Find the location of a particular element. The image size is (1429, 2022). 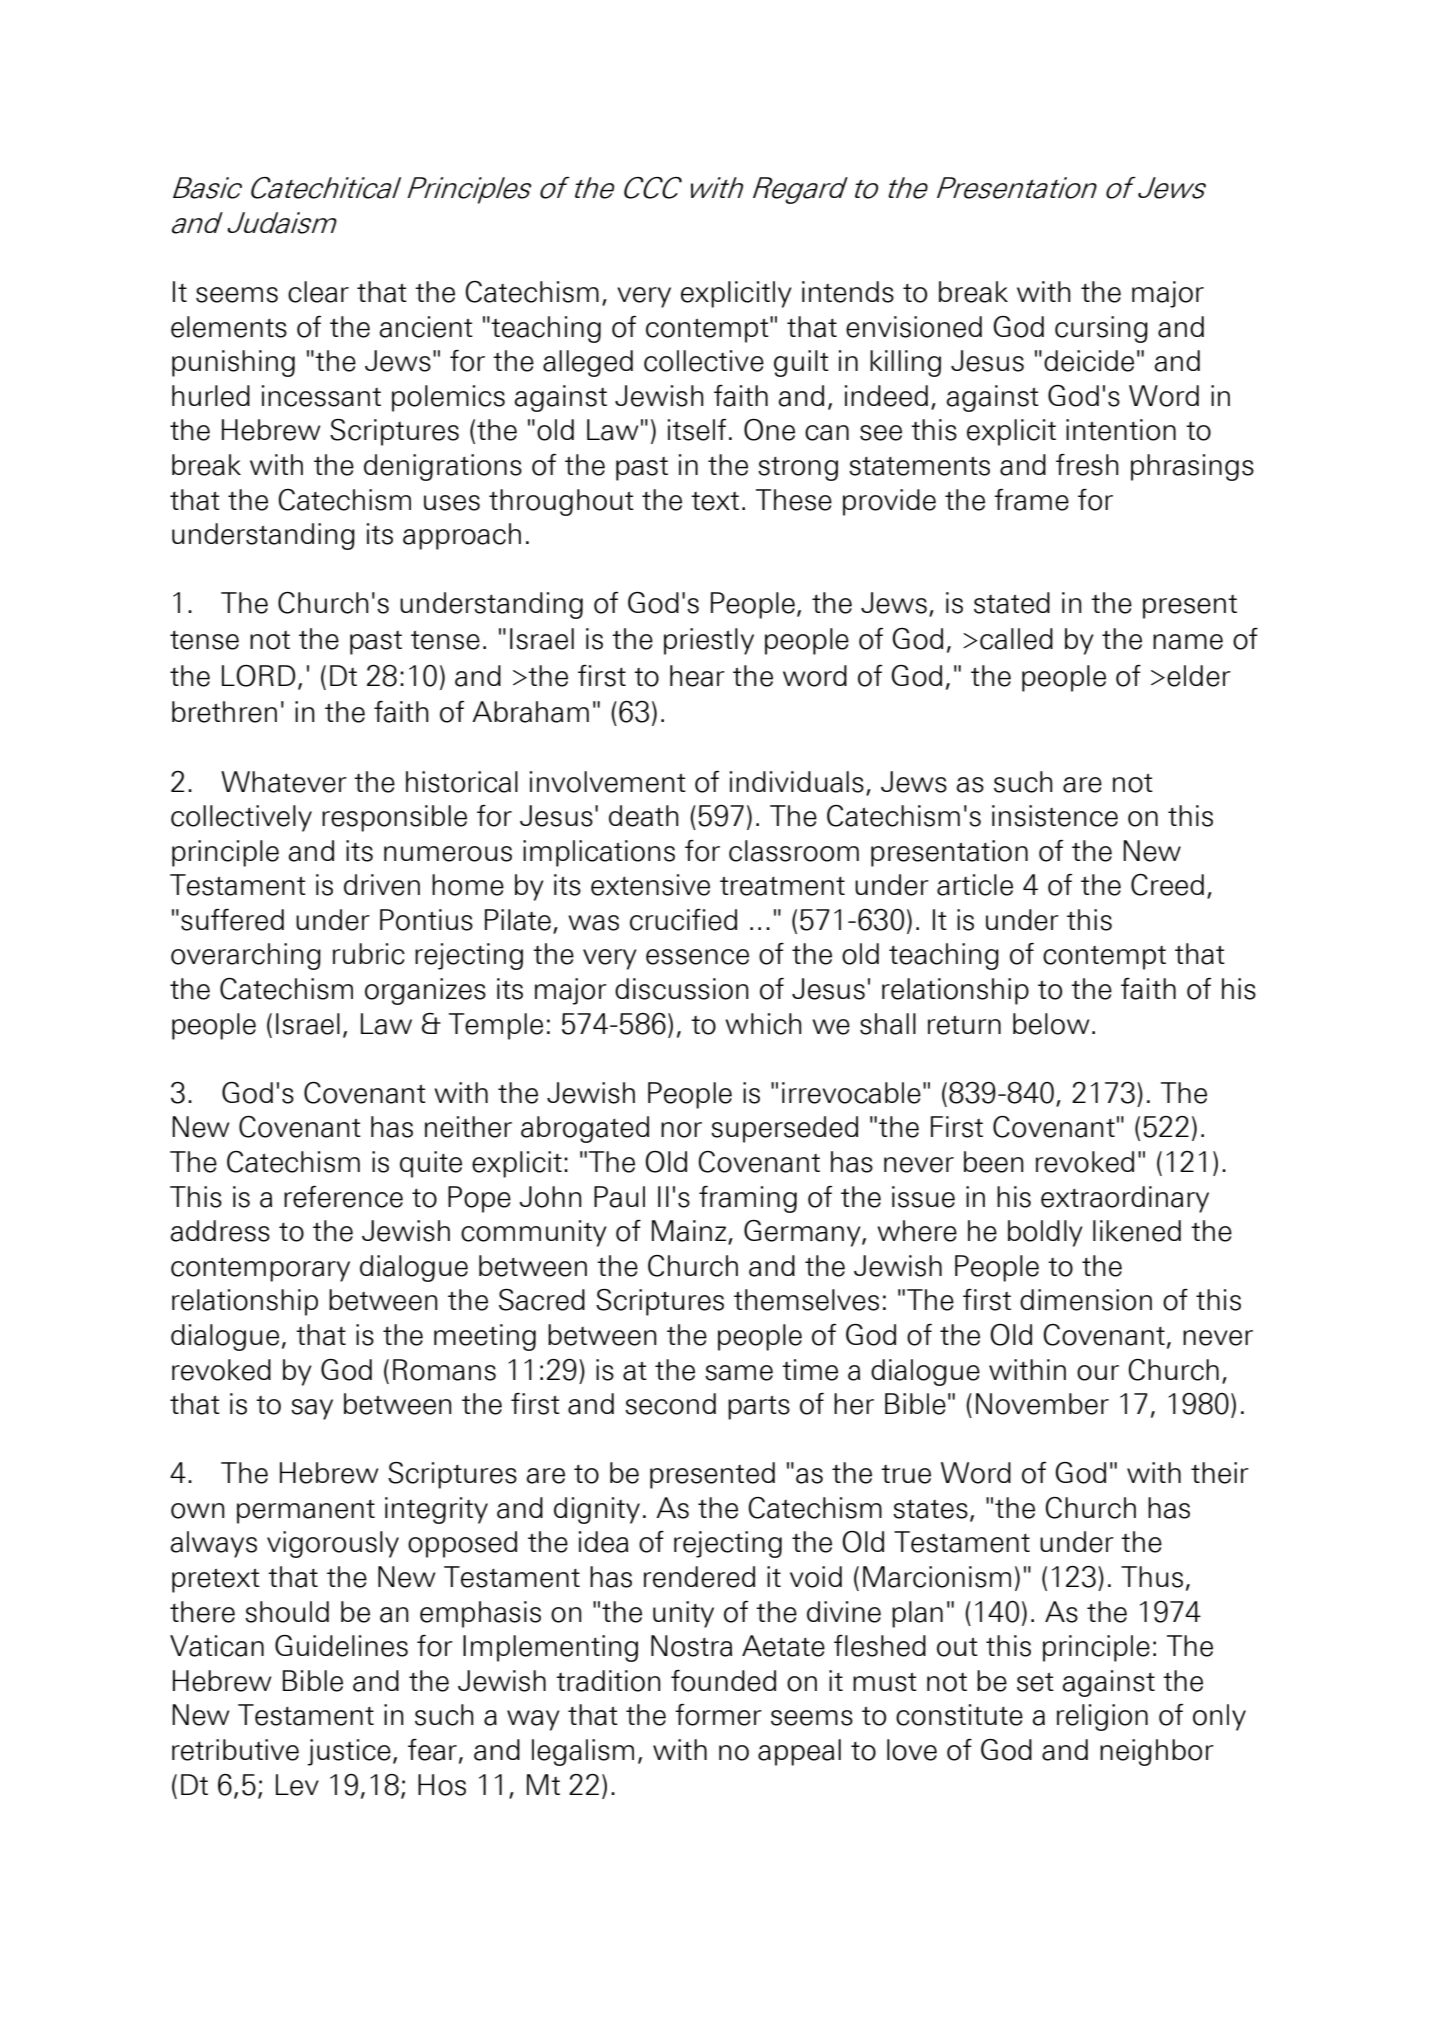

Creed is located at coordinates (1167, 885).
